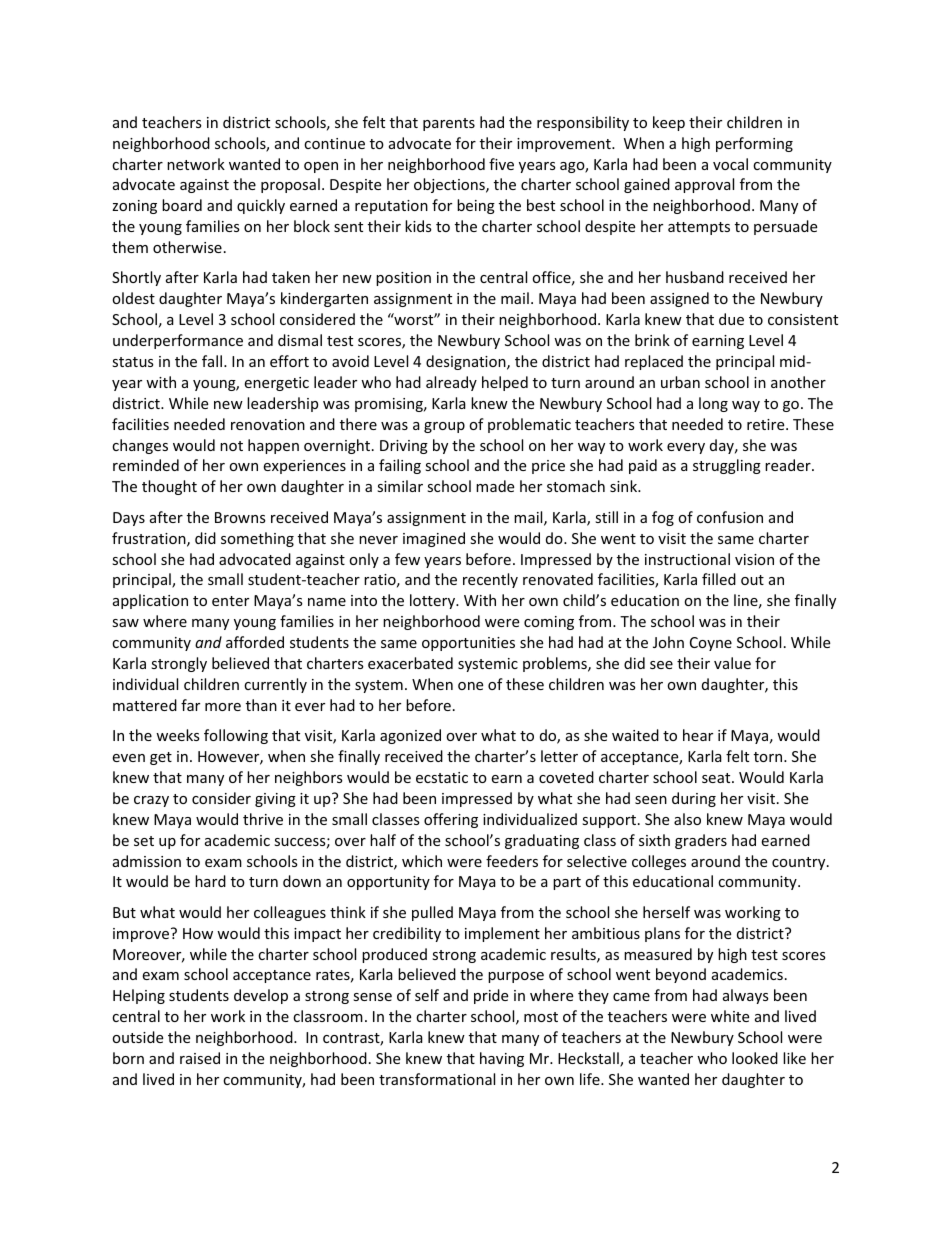  Describe the element at coordinates (470, 686) in the image. I see `one` at that location.
